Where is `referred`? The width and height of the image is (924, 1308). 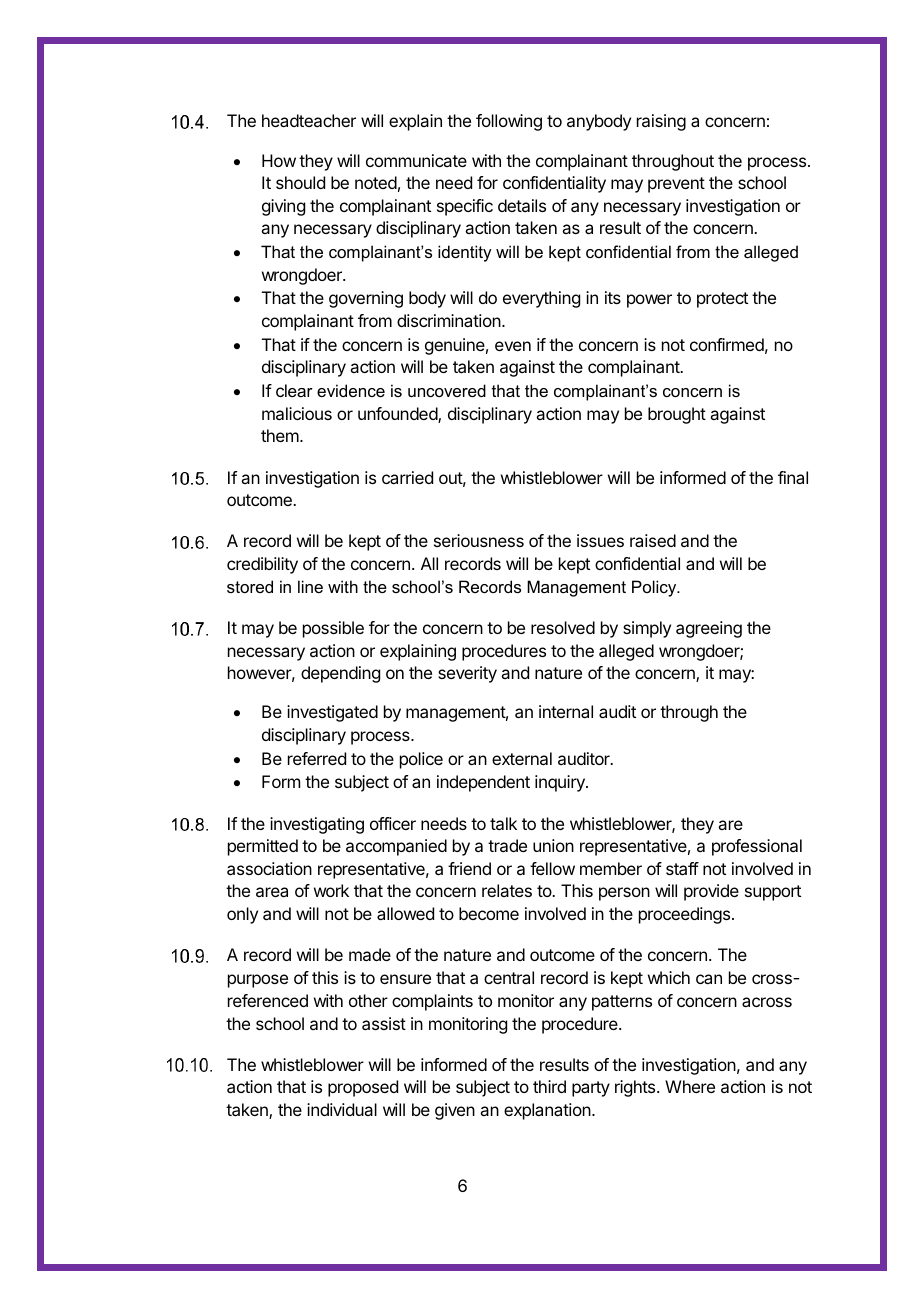
referred is located at coordinates (317, 758).
